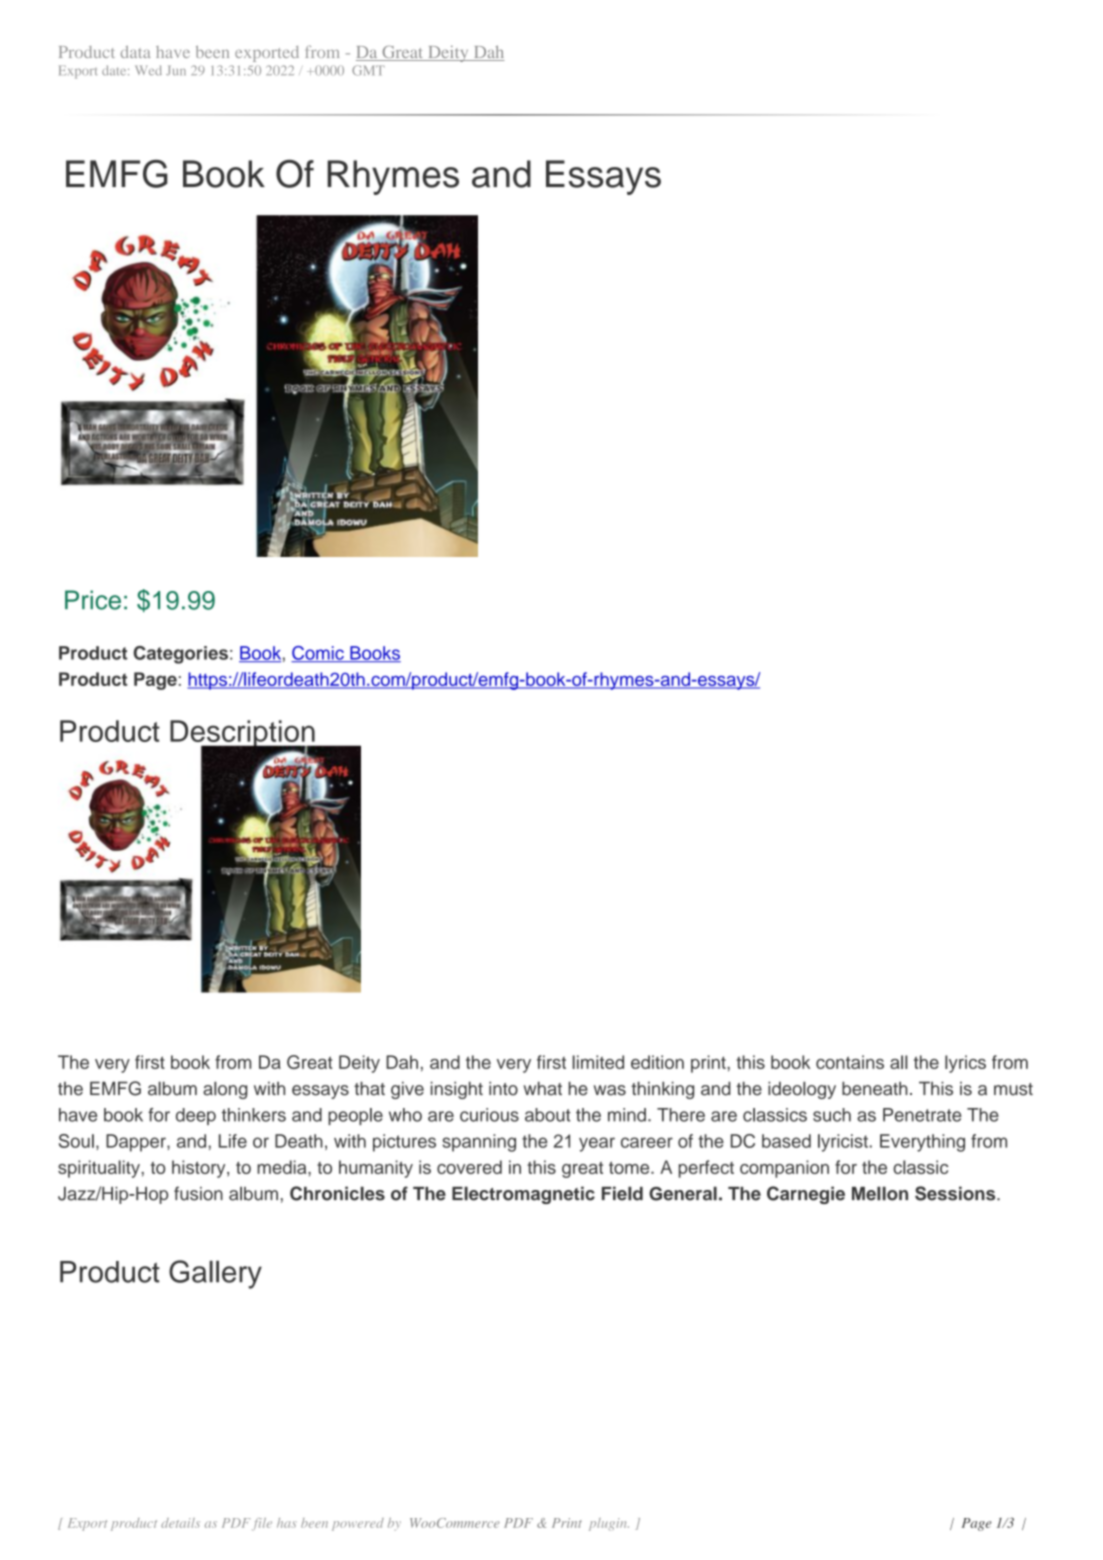 The image size is (1103, 1560). What do you see at coordinates (880, 1193) in the screenshot?
I see `Mellon` at bounding box center [880, 1193].
